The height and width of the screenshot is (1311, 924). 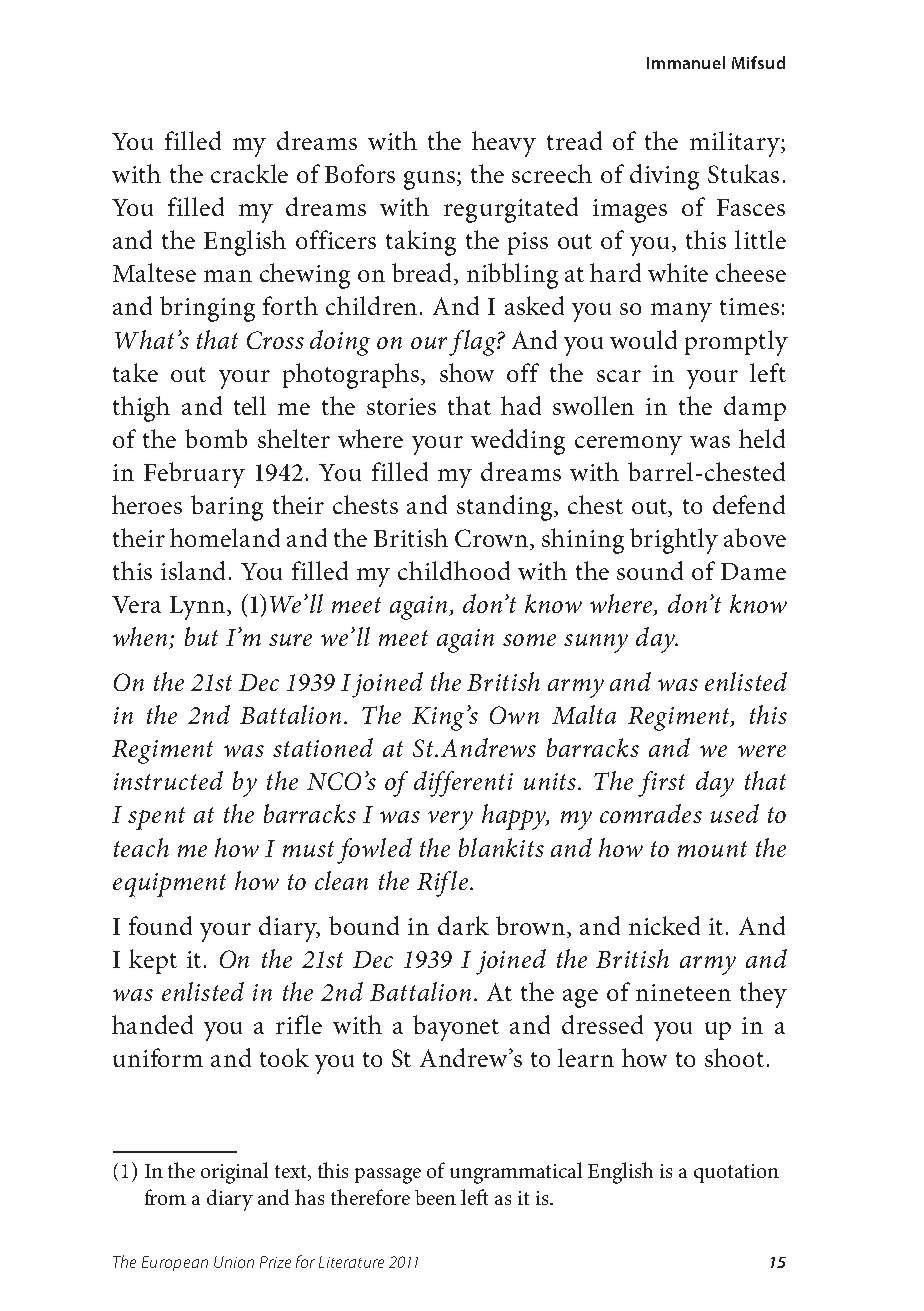 I want to click on nicked, so click(x=664, y=925).
